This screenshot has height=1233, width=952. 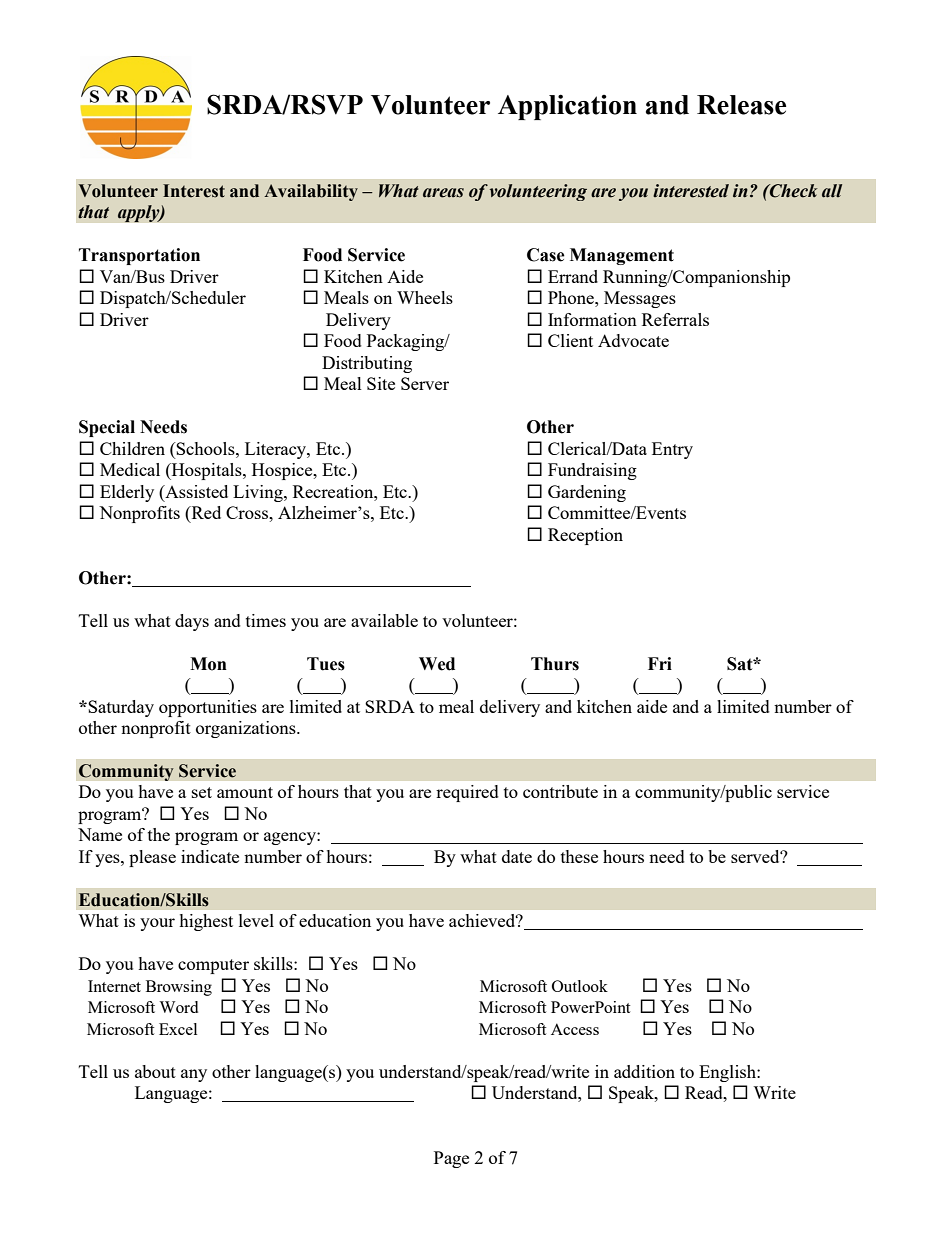 What do you see at coordinates (194, 1075) in the screenshot?
I see `any` at bounding box center [194, 1075].
